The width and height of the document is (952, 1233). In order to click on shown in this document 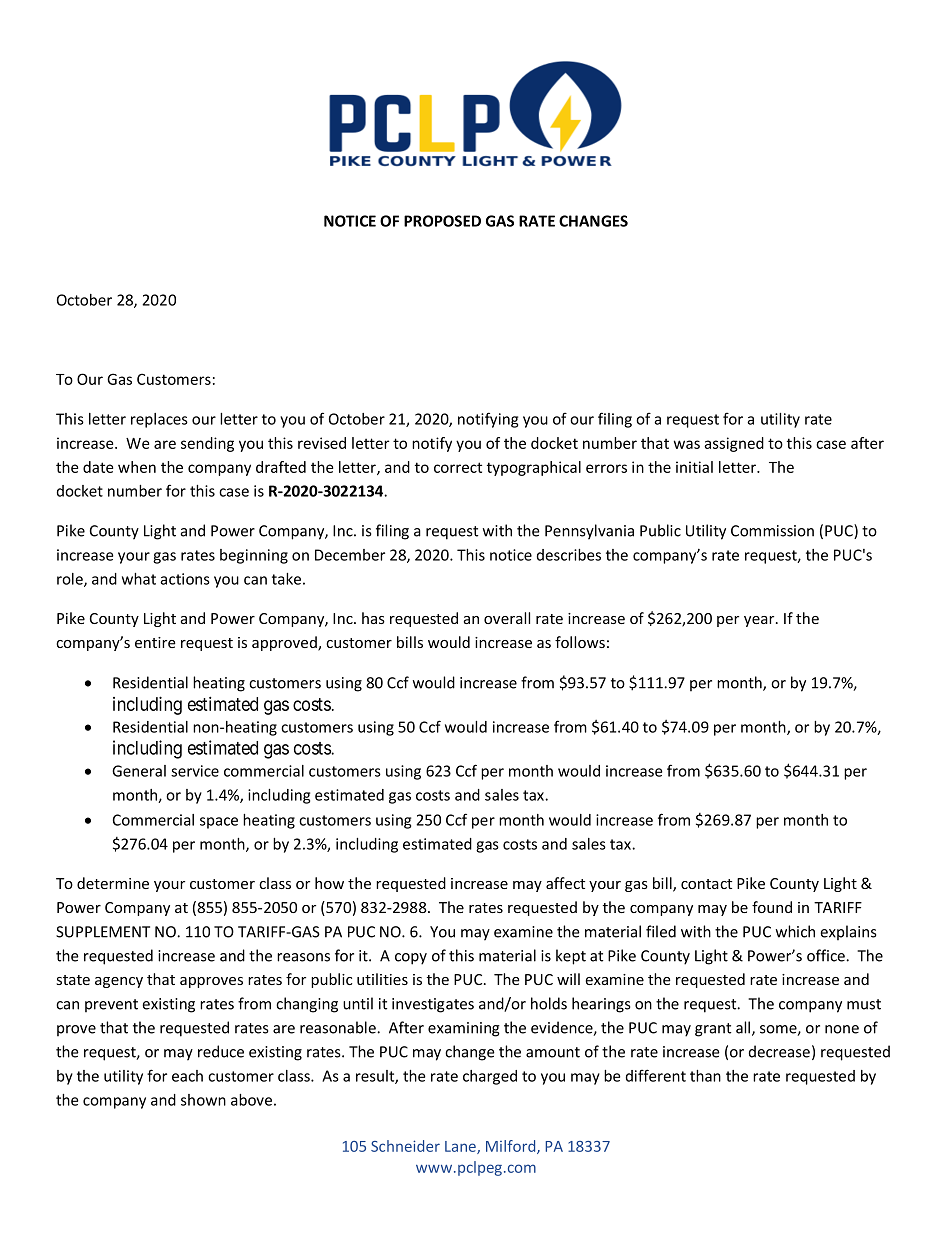, I will do `click(203, 1100)`.
